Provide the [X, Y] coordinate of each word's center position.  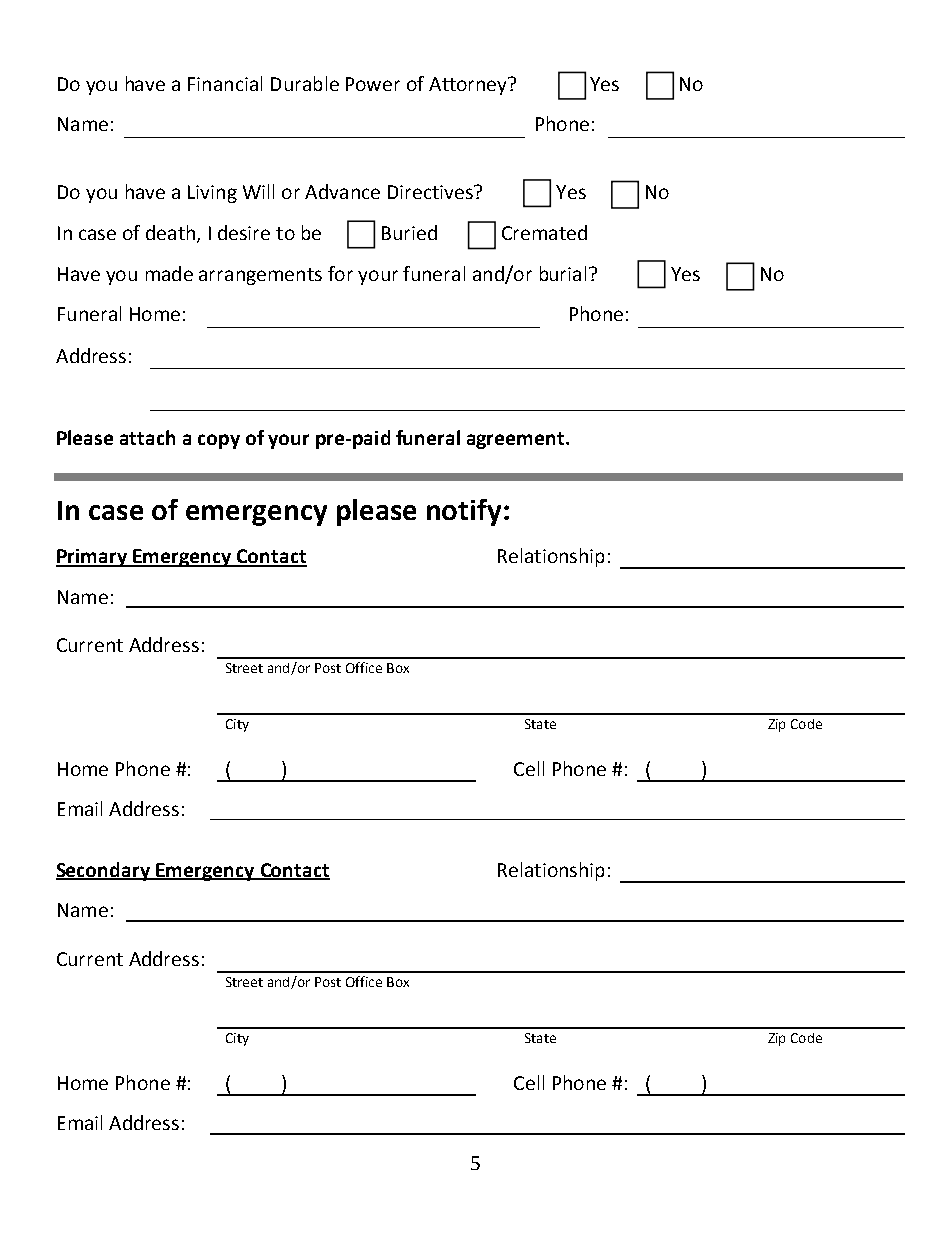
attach [147, 437]
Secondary [104, 871]
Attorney [469, 86]
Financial [225, 83]
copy [219, 441]
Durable [305, 83]
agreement [517, 440]
